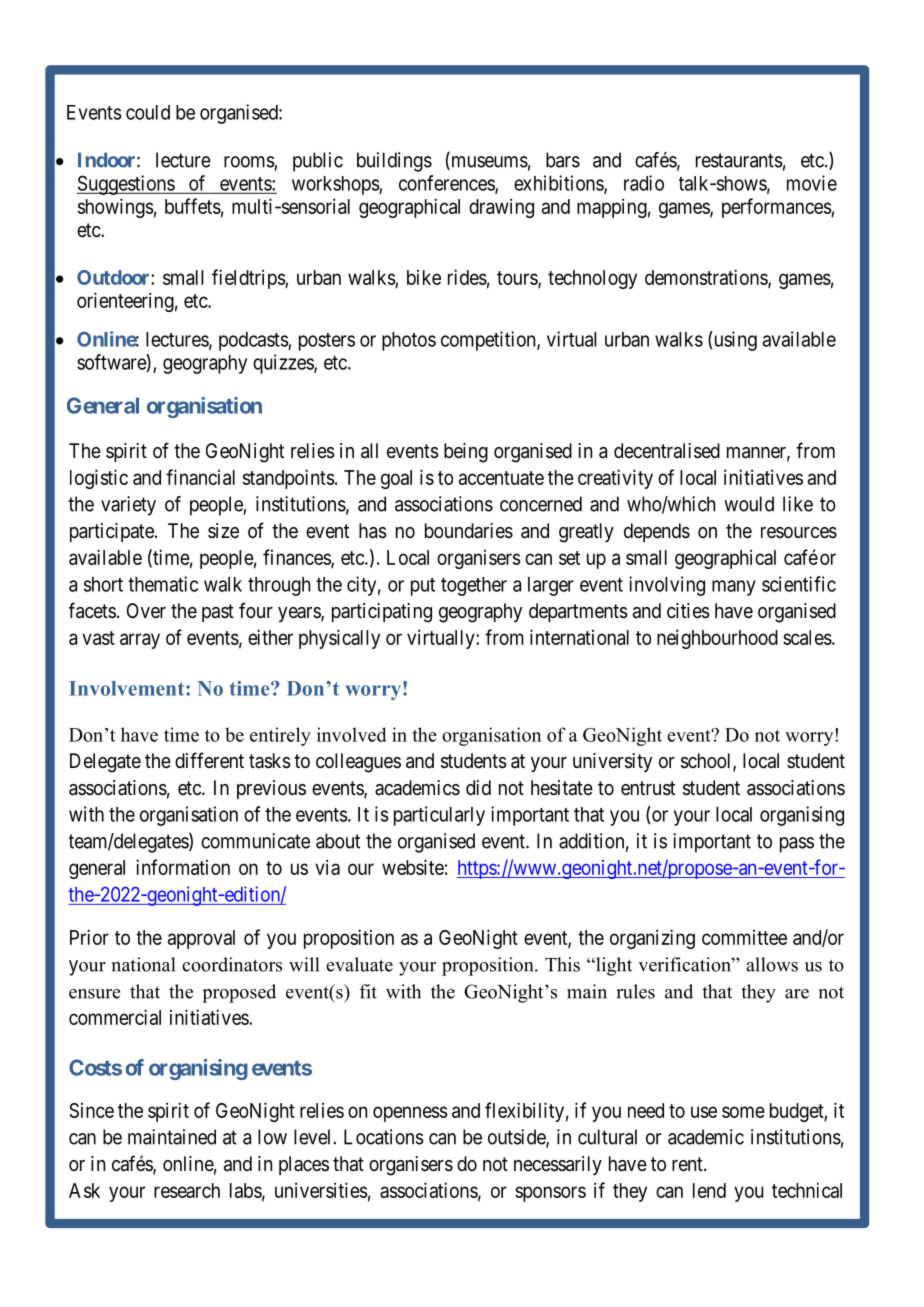 Image resolution: width=924 pixels, height=1307 pixels. What do you see at coordinates (183, 867) in the image?
I see `information` at bounding box center [183, 867].
